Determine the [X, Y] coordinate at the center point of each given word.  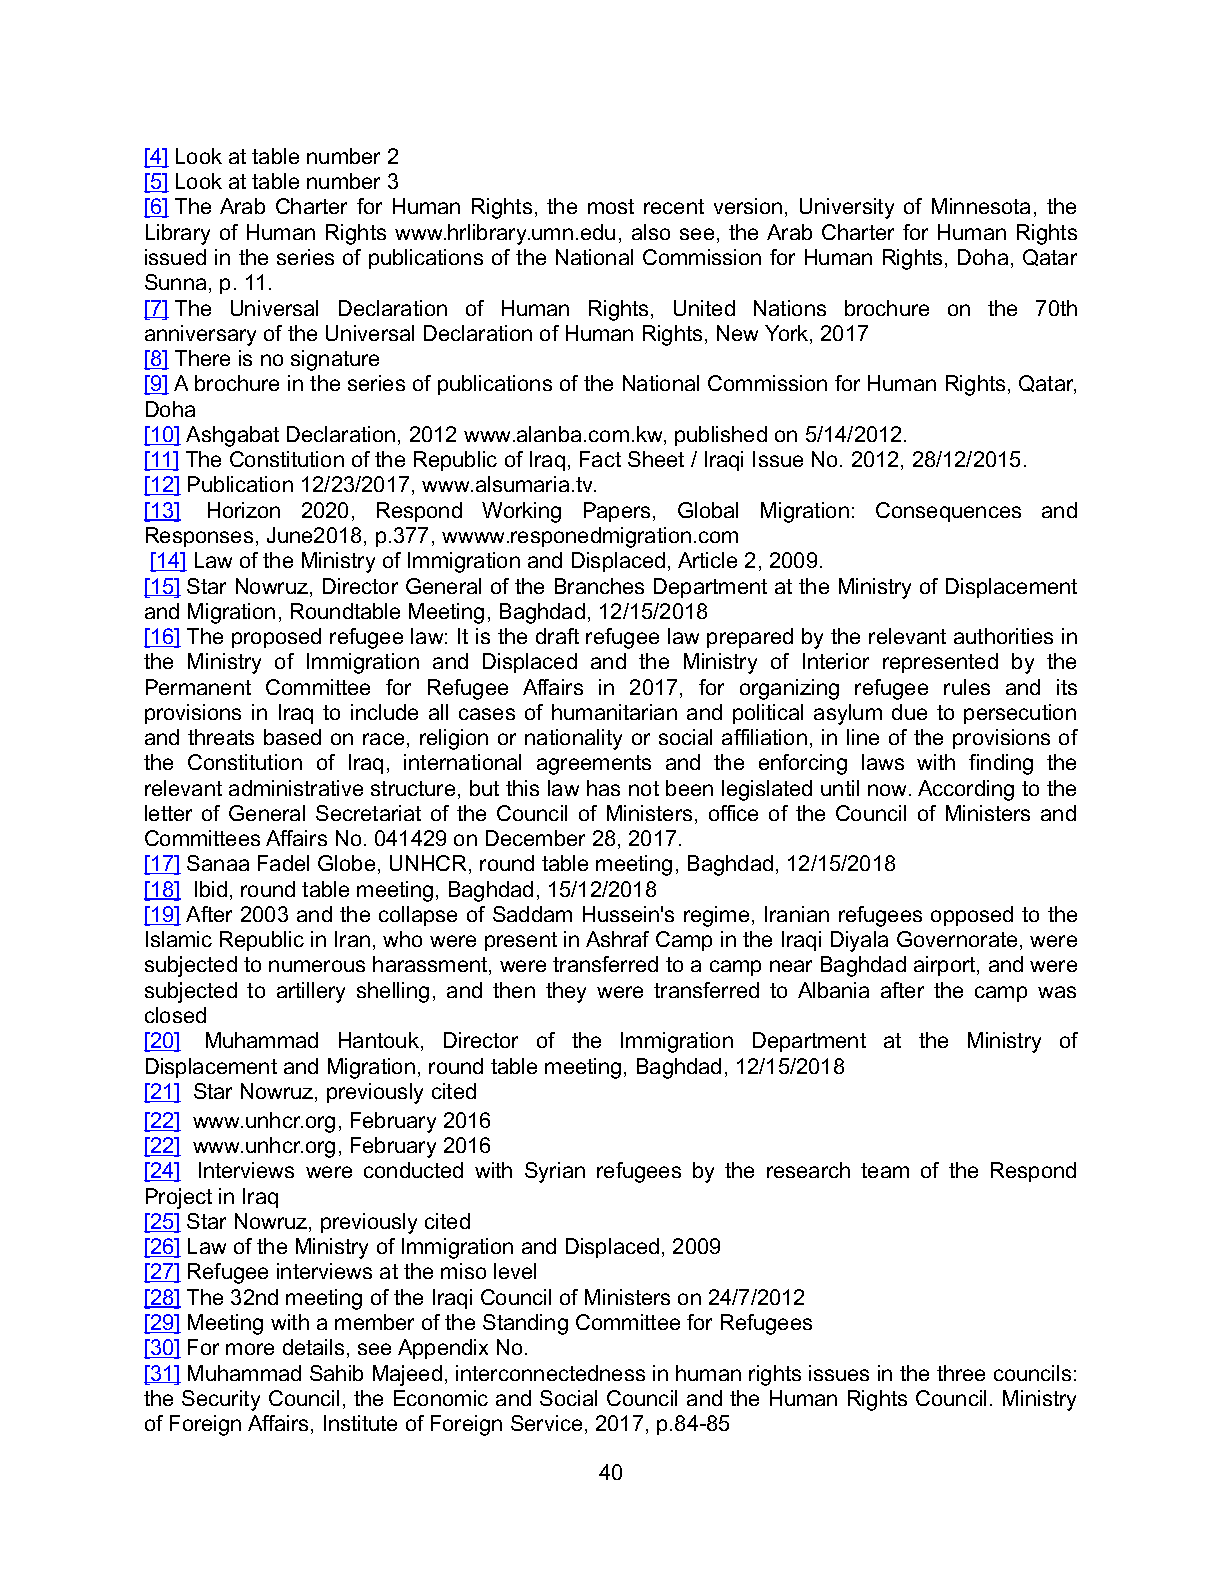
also [651, 232]
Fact [600, 459]
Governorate [957, 939]
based [292, 737]
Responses [199, 537]
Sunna [175, 282]
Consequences [948, 512]
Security [221, 1400]
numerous [317, 966]
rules [967, 687]
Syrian [555, 1172]
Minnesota [981, 206]
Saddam [532, 914]
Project [179, 1198]
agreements [594, 765]
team [885, 1170]
